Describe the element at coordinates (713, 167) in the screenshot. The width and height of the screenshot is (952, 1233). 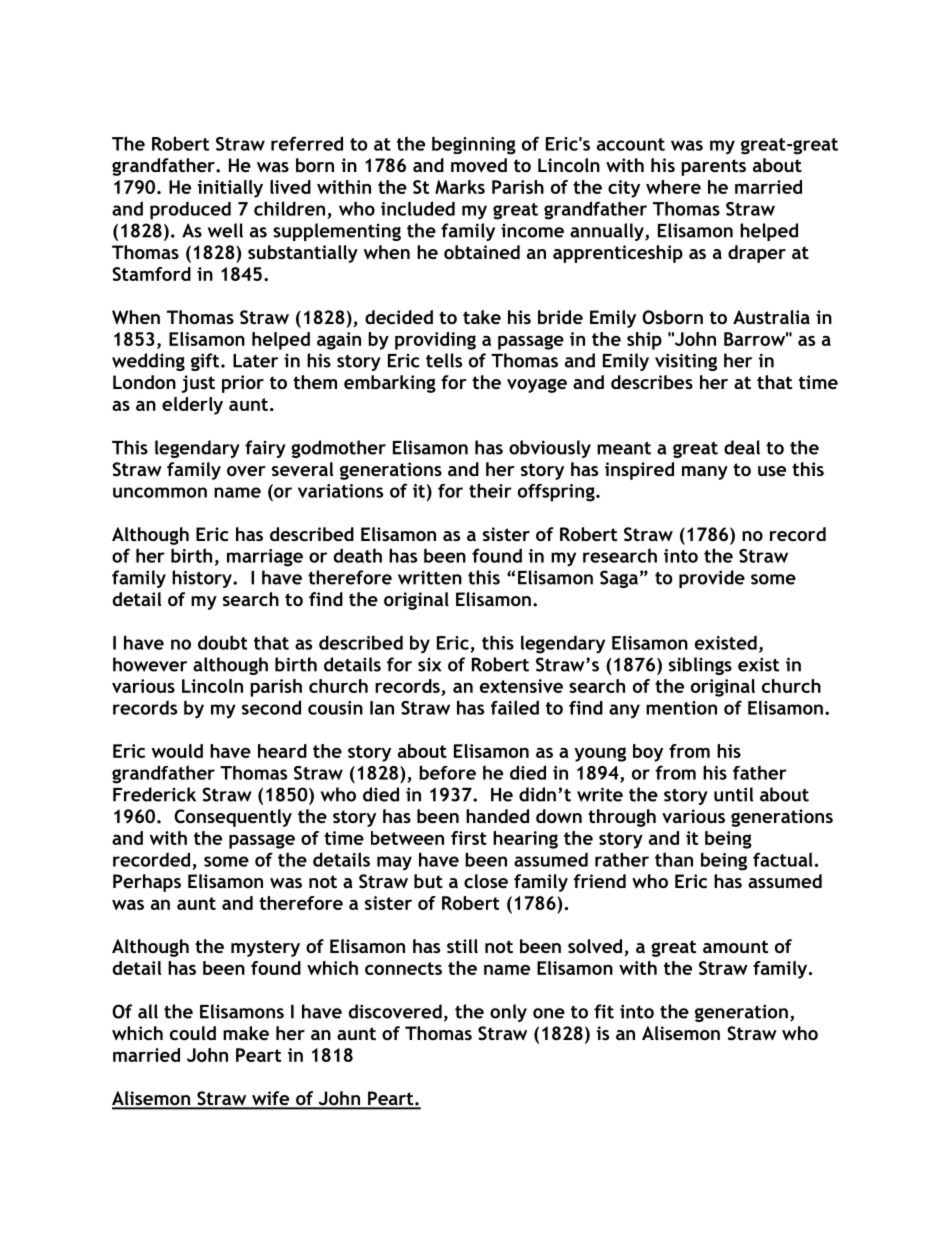
I see `parents` at that location.
